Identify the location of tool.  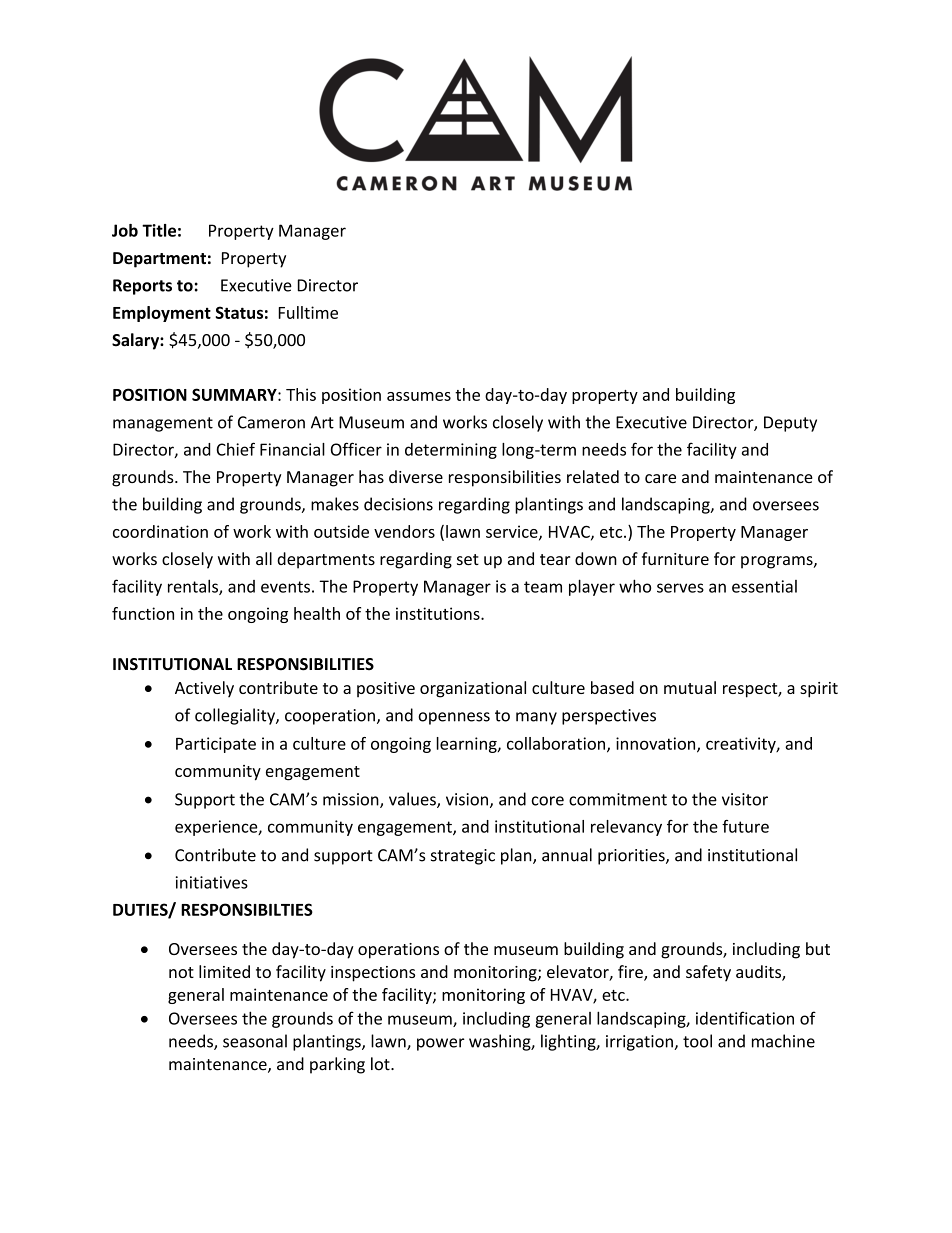
(697, 1041).
